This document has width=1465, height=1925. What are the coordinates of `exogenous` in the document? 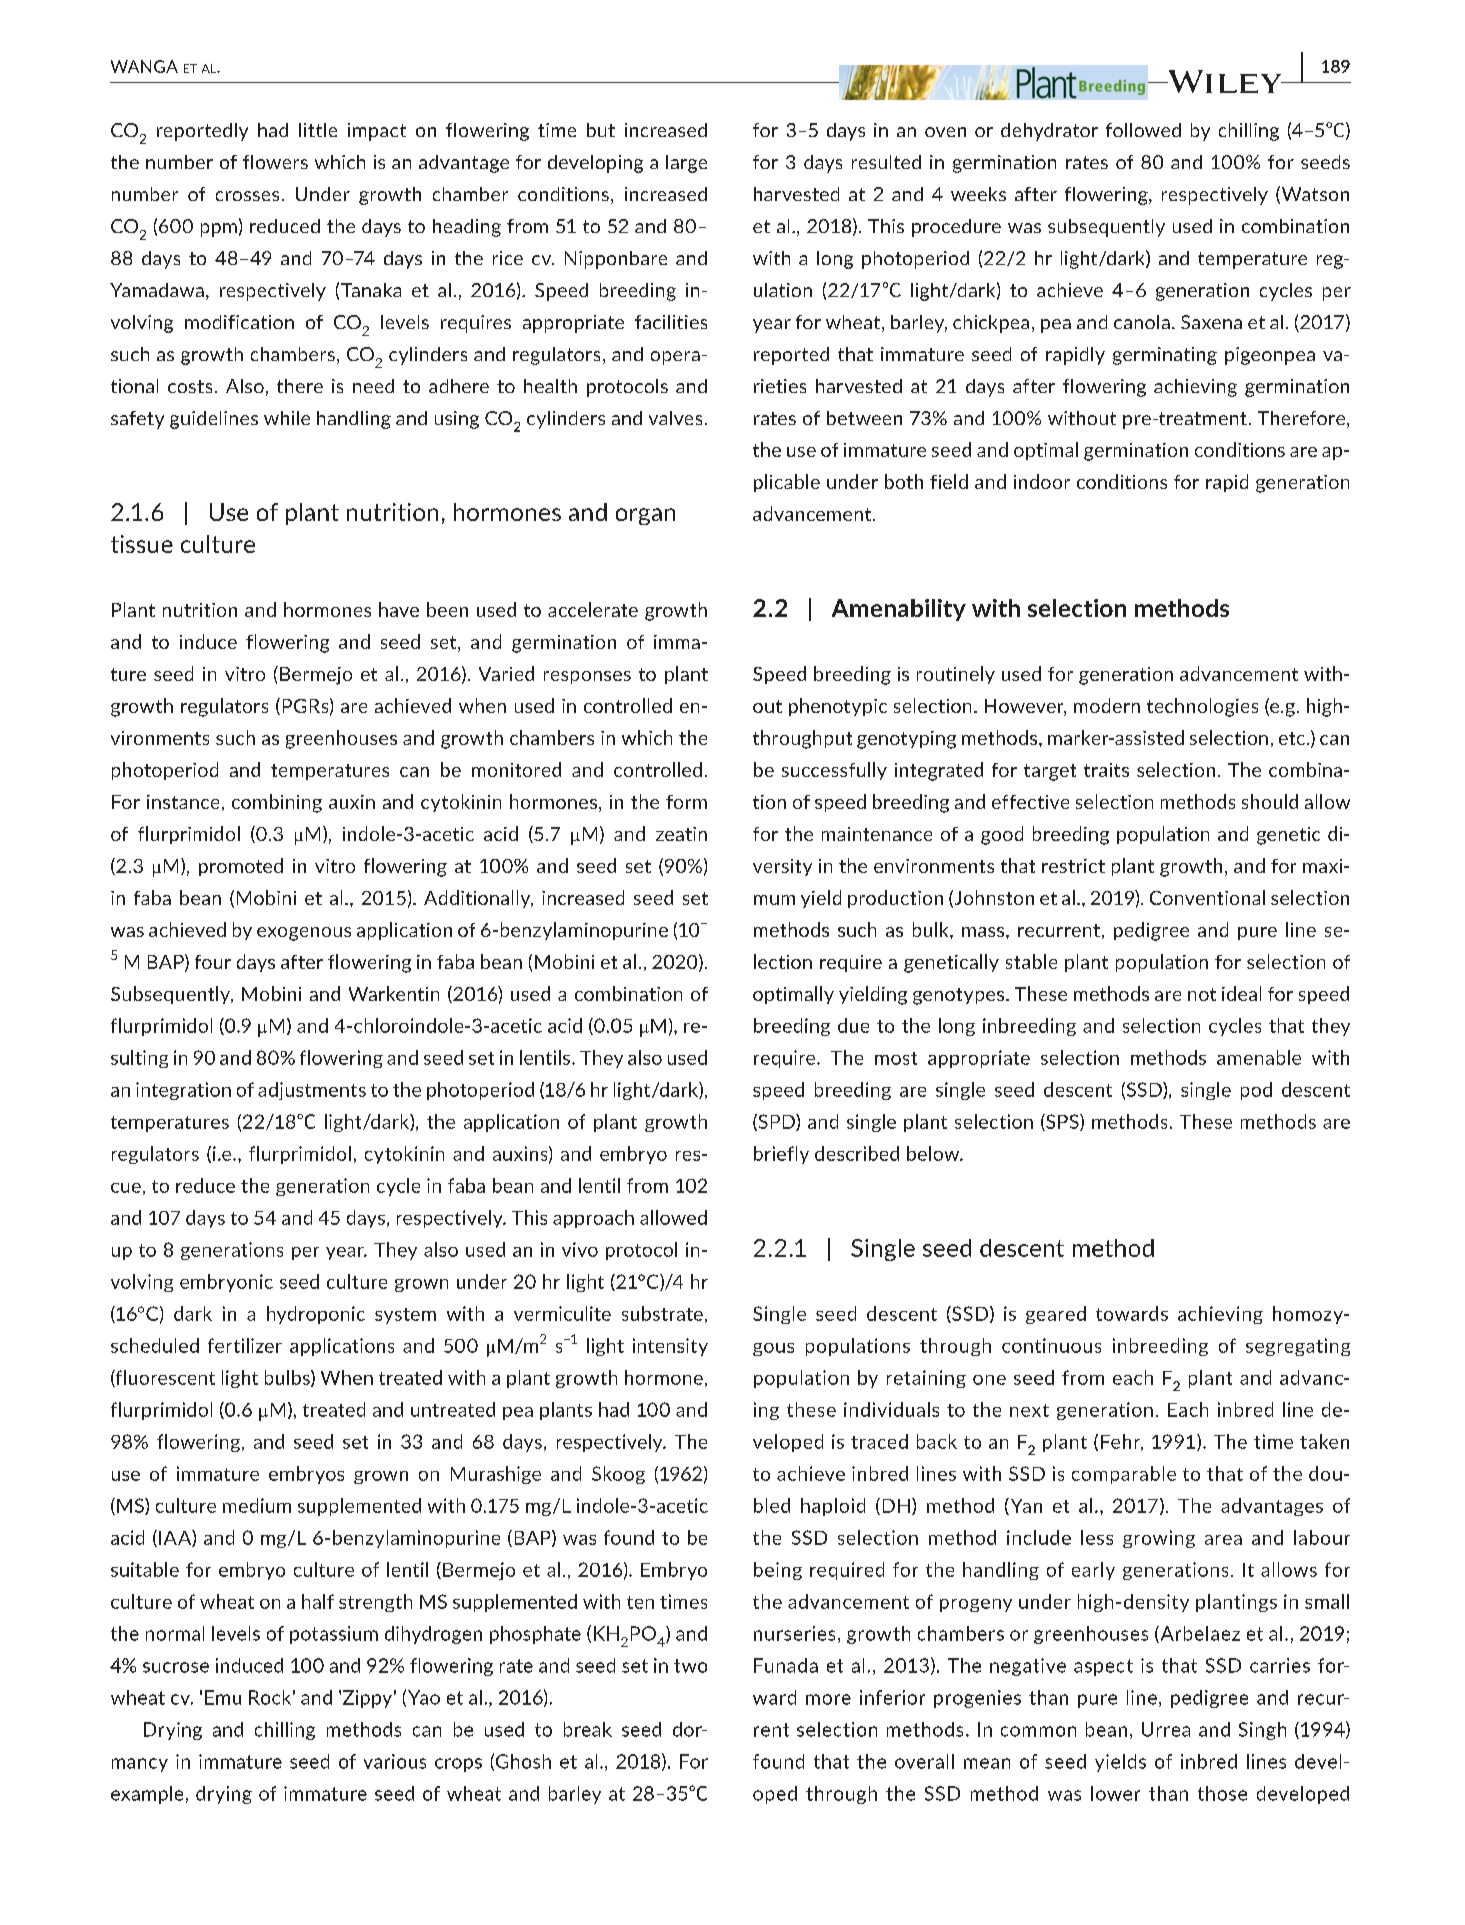 It's located at (304, 934).
